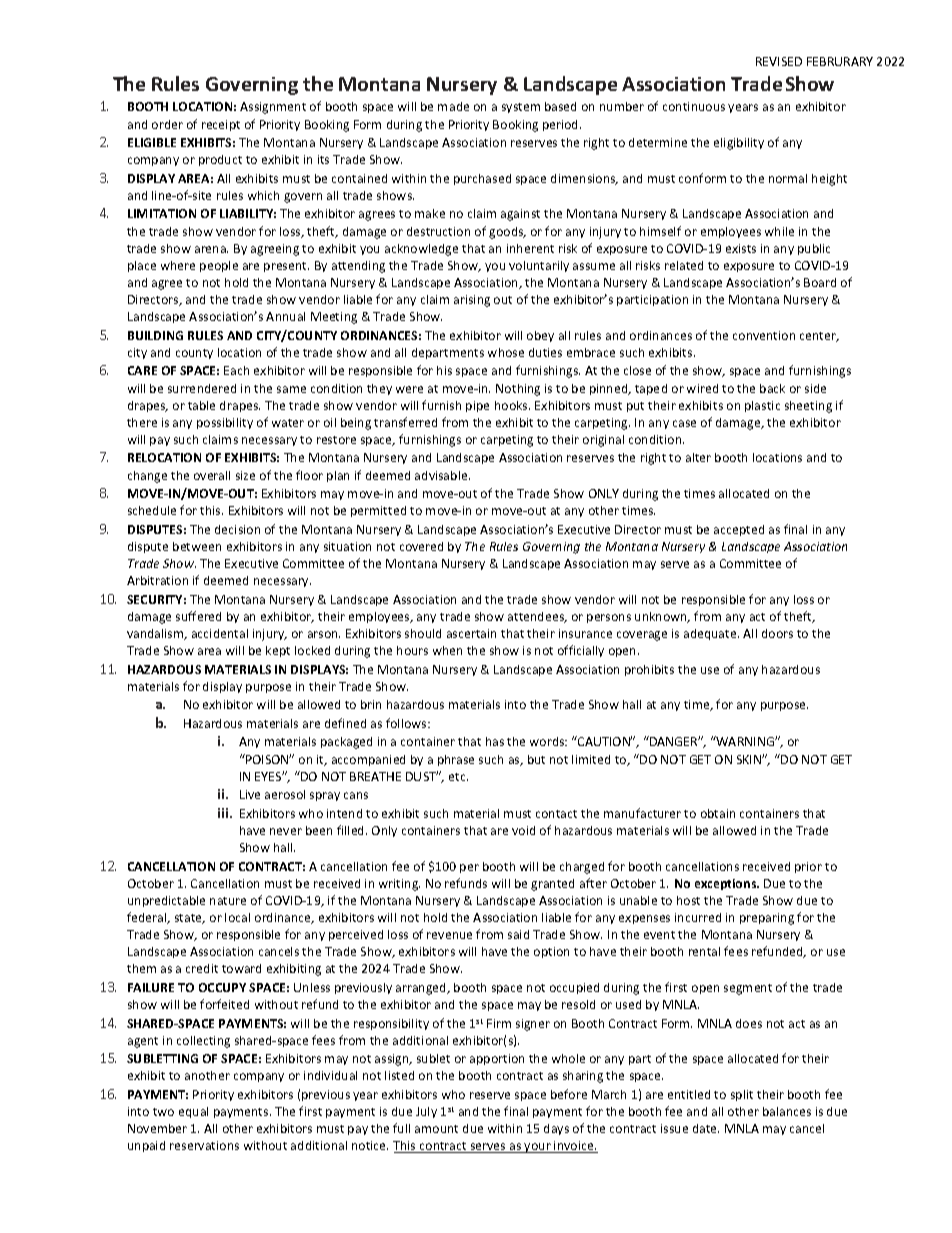 The height and width of the screenshot is (1233, 952). What do you see at coordinates (250, 794) in the screenshot?
I see `Live` at bounding box center [250, 794].
